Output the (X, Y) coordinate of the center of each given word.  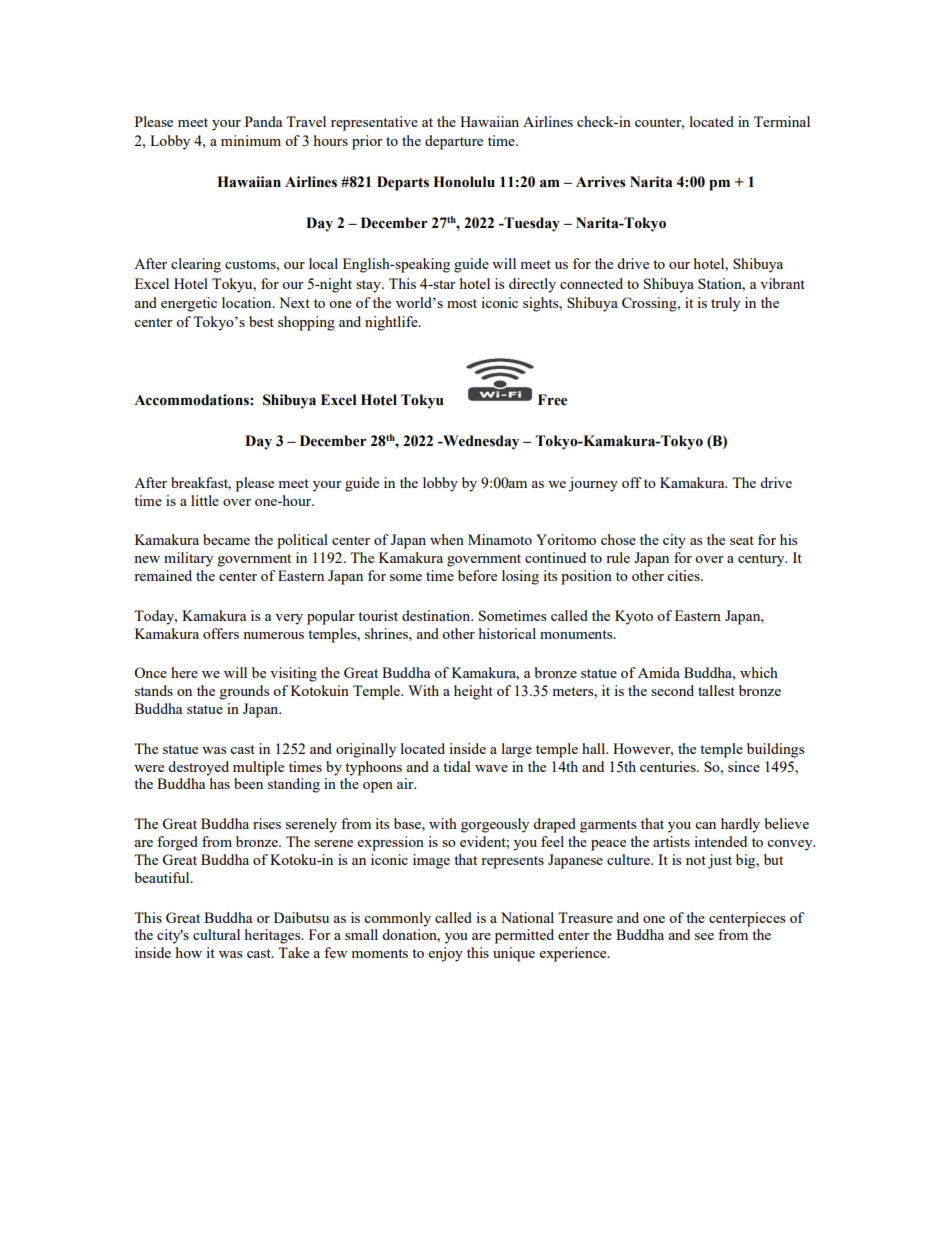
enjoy (446, 954)
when (447, 539)
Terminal (782, 121)
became (226, 539)
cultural (216, 934)
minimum (251, 140)
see (704, 936)
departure (454, 142)
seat (742, 540)
